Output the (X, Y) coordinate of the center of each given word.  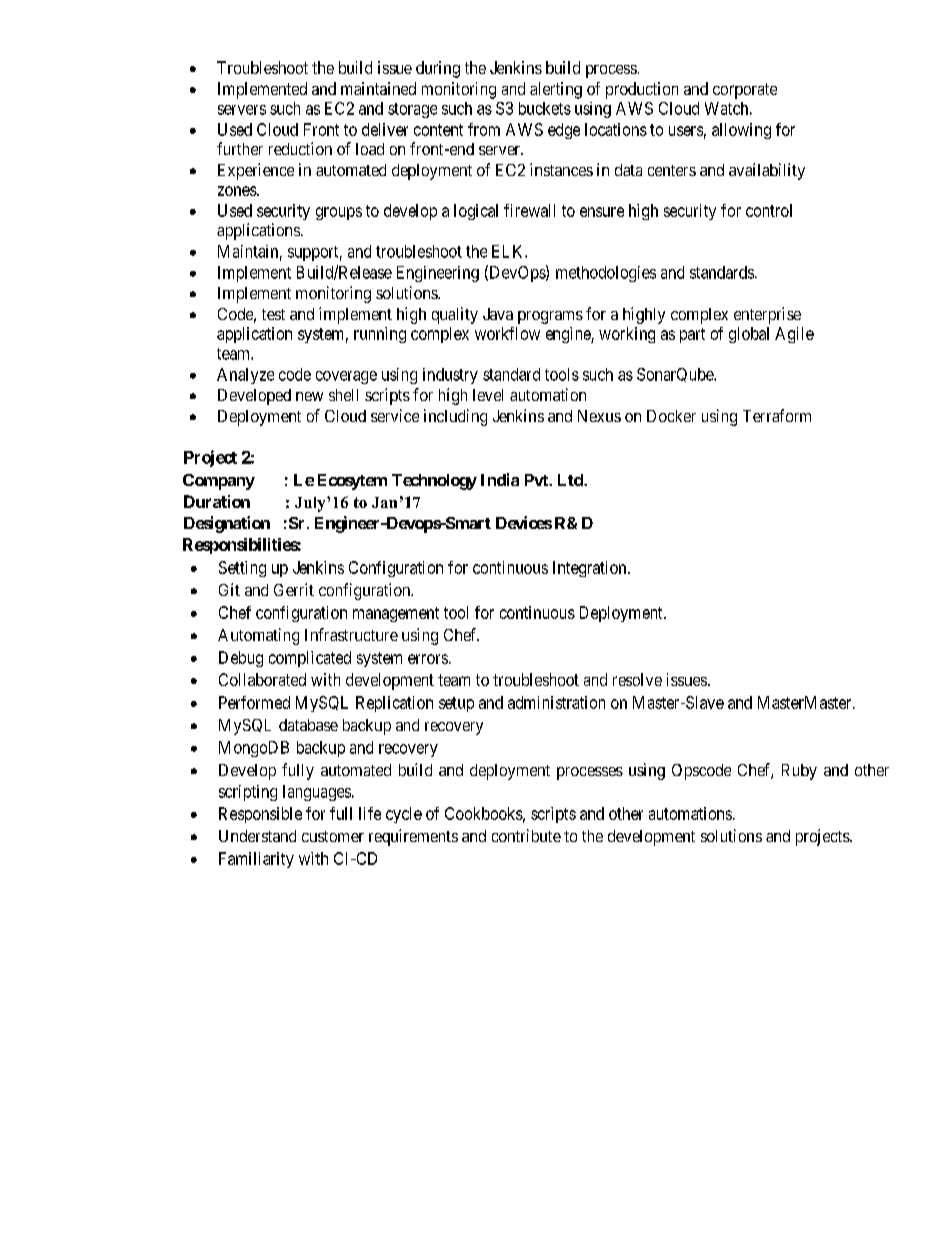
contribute (526, 835)
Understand (257, 836)
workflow (507, 333)
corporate (745, 91)
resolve (637, 679)
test (273, 314)
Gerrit (294, 589)
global (749, 335)
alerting (556, 90)
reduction (300, 148)
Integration (591, 569)
